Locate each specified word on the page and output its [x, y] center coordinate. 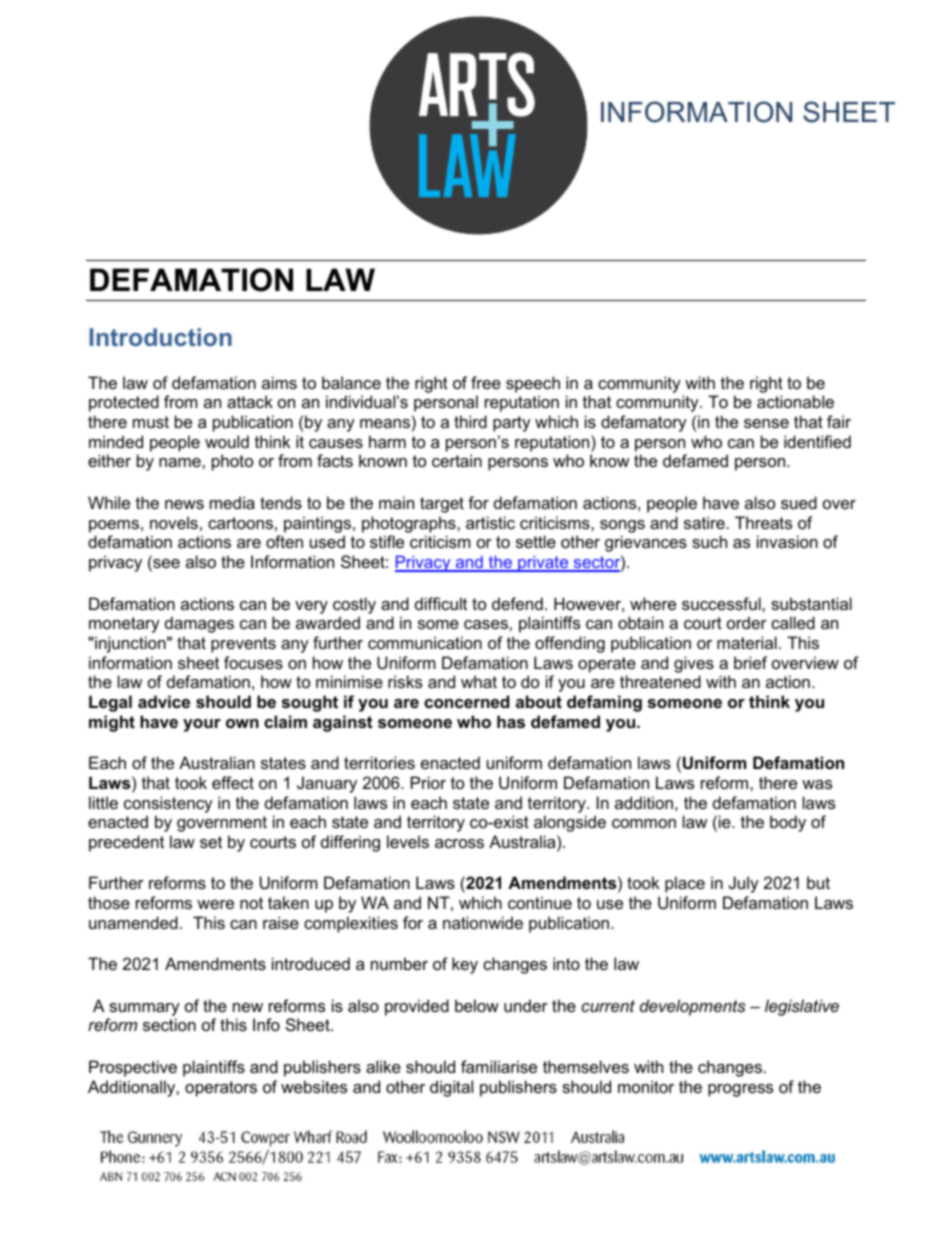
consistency [168, 804]
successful [722, 603]
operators [221, 1089]
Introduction [160, 337]
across [459, 843]
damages [199, 624]
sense [766, 423]
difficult [441, 603]
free [486, 382]
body [788, 823]
